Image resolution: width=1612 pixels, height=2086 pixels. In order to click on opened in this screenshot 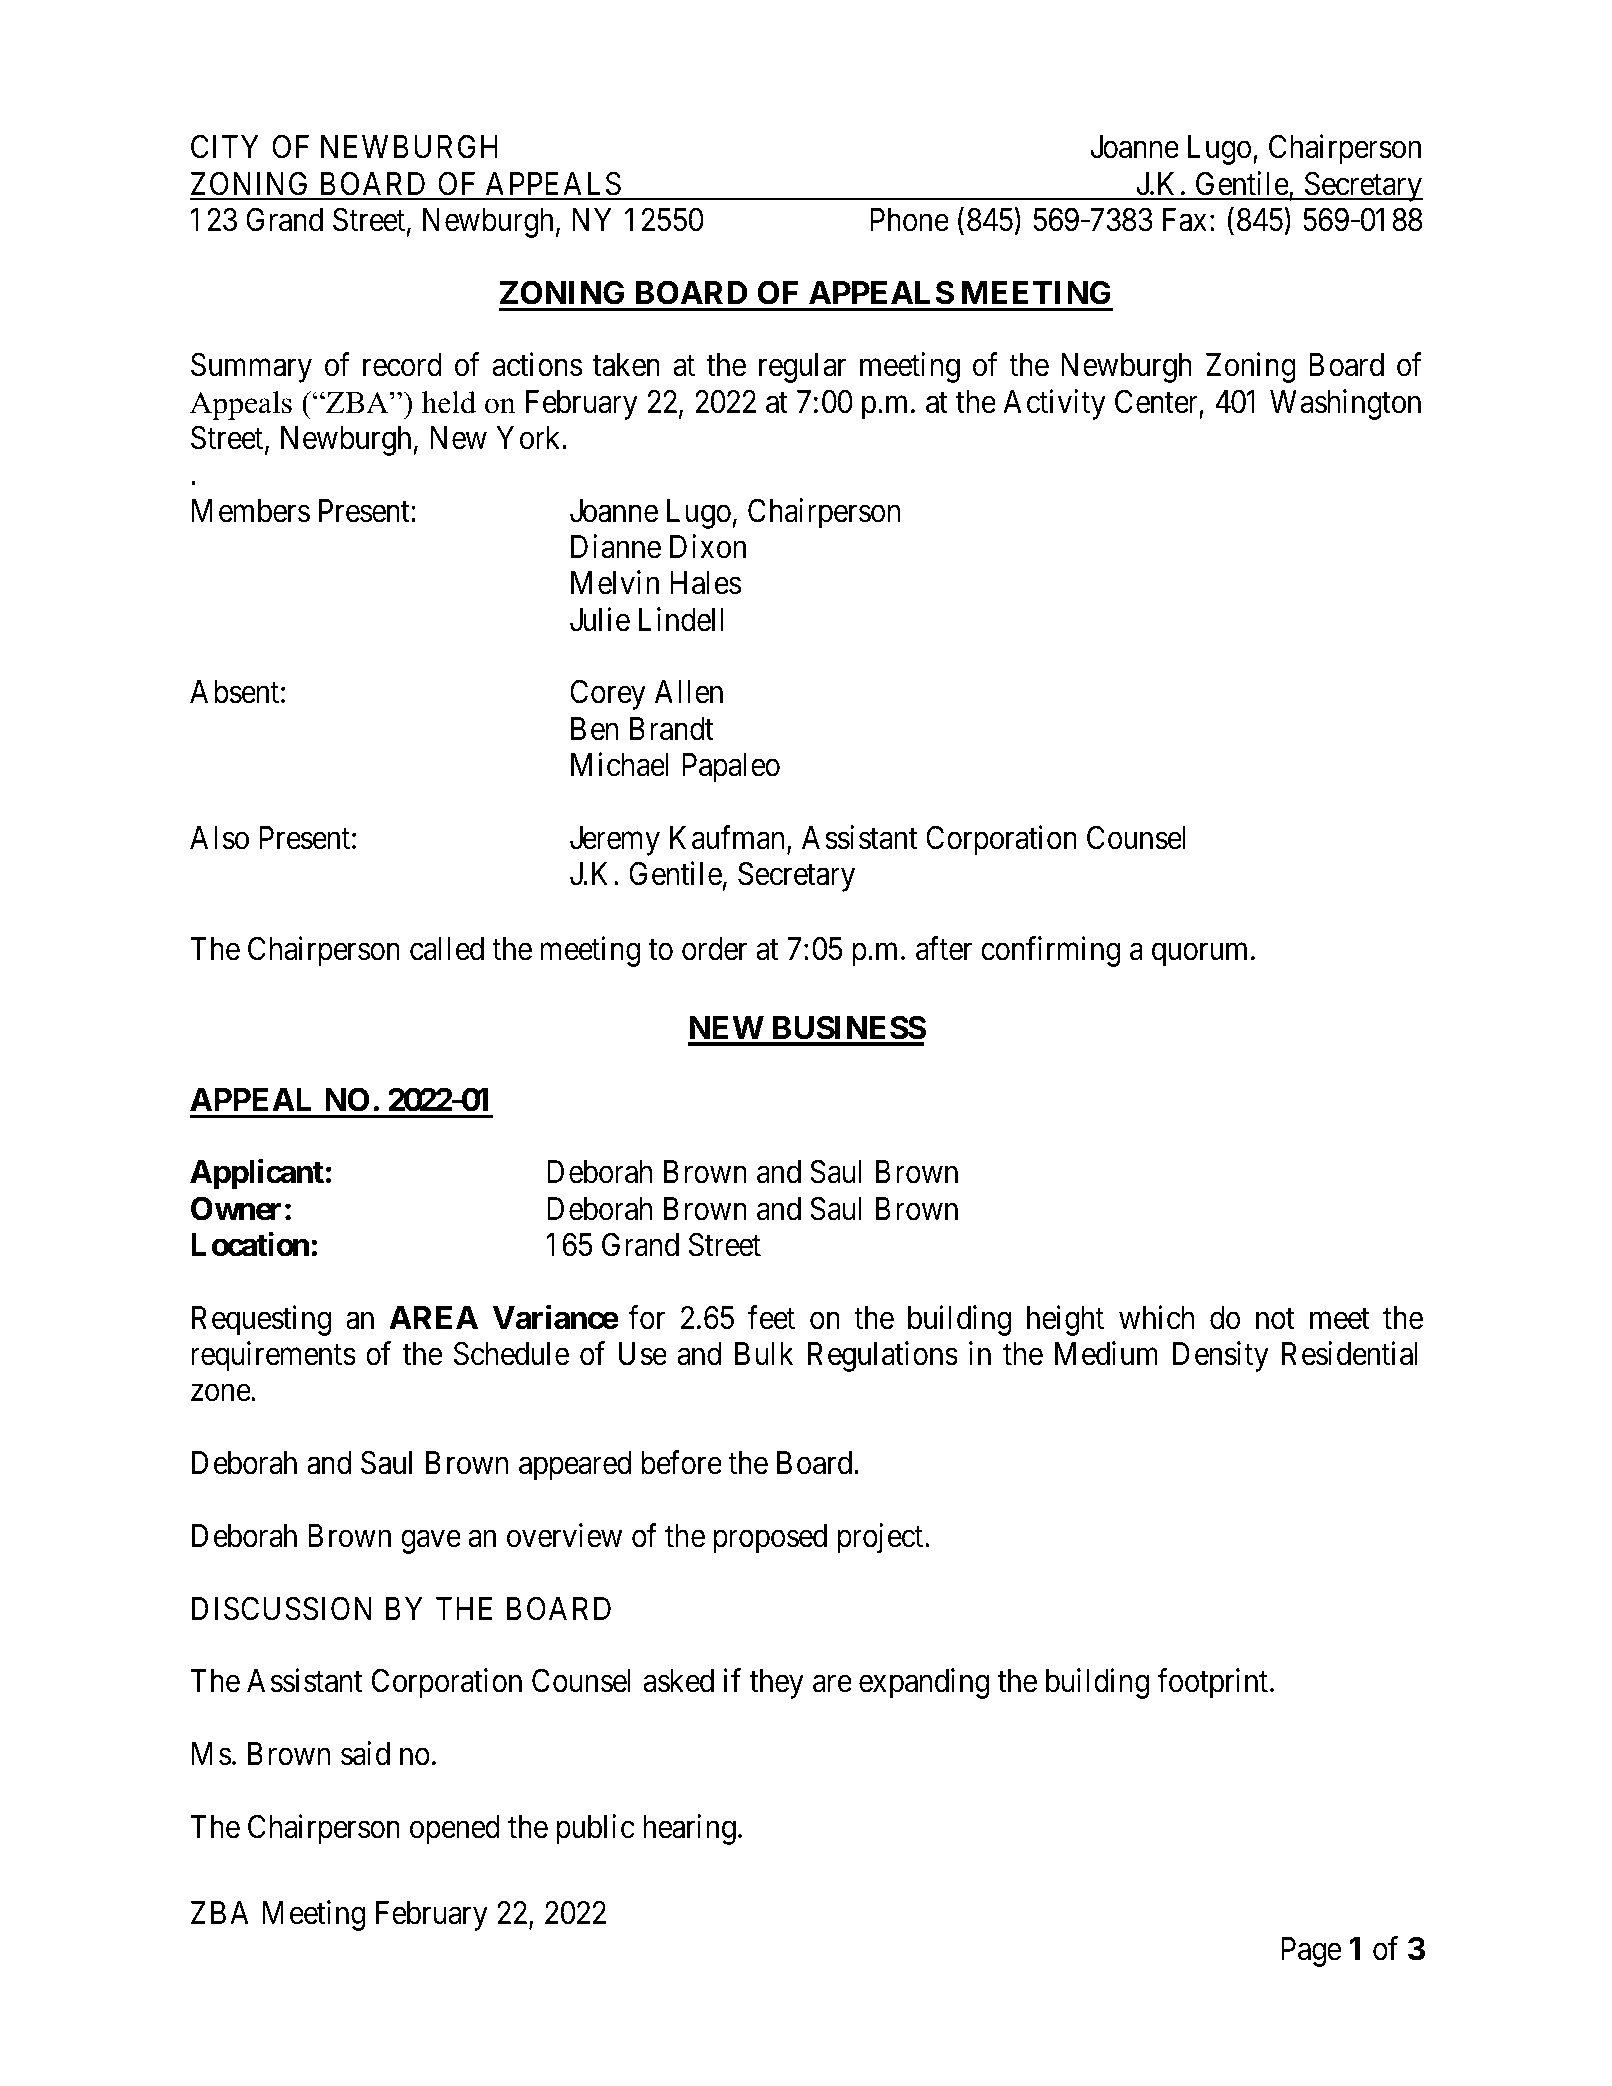, I will do `click(455, 1830)`.
